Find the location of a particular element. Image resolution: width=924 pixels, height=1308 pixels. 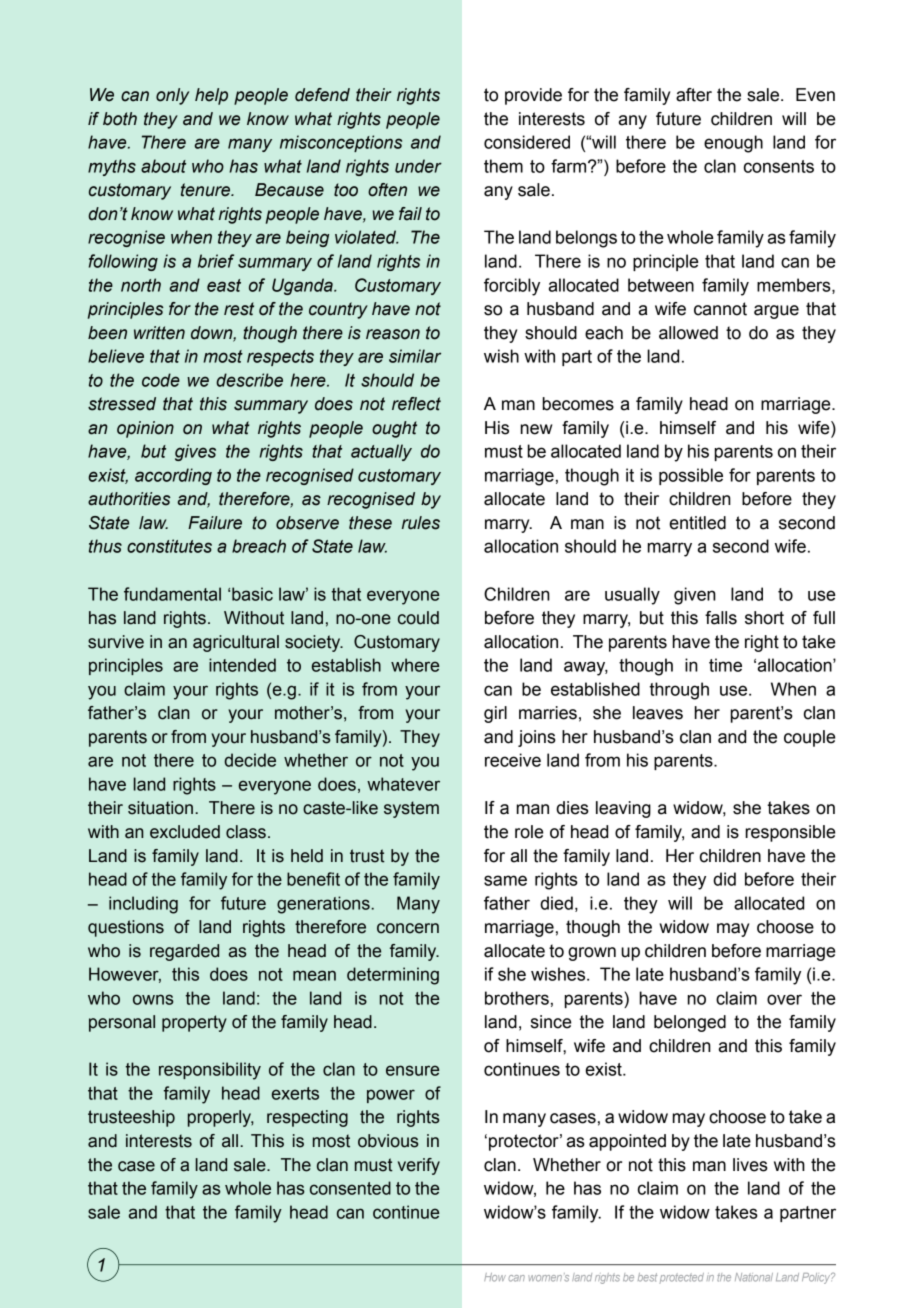

enough is located at coordinates (733, 144).
